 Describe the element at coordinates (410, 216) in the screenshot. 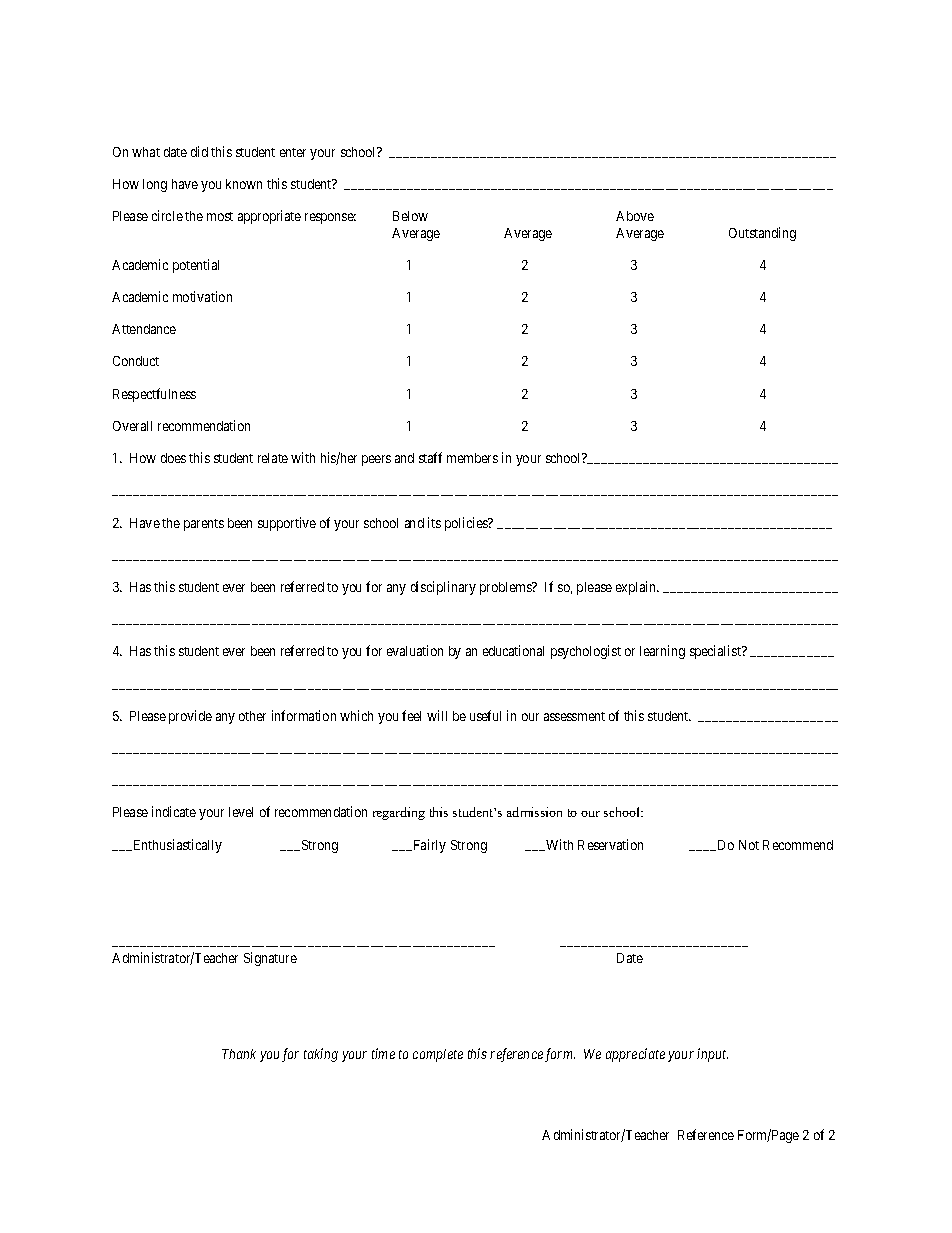

I see `Below` at that location.
